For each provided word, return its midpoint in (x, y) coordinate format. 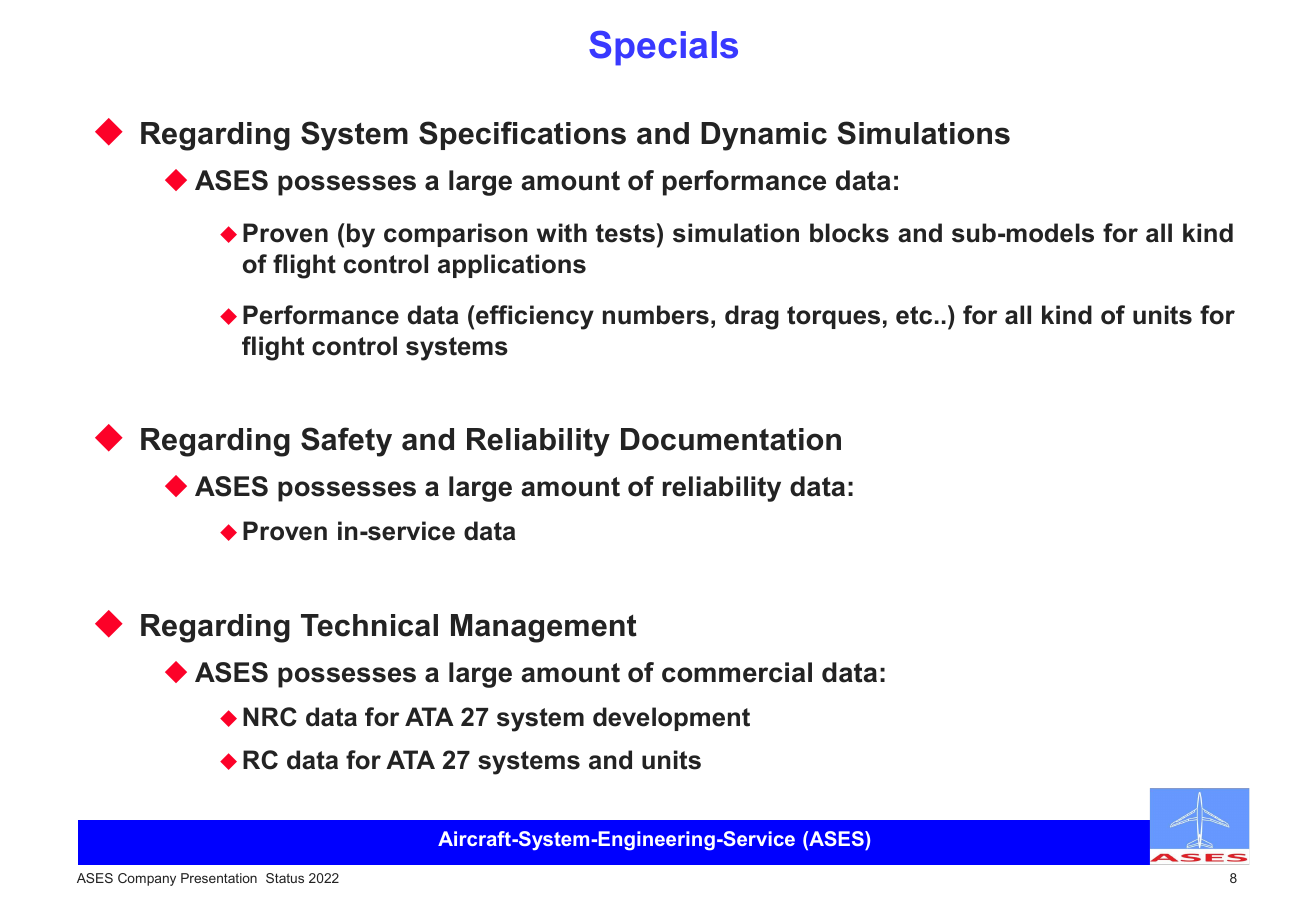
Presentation (219, 878)
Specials (663, 48)
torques (833, 317)
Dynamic (764, 136)
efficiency (534, 317)
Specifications (522, 135)
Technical (369, 625)
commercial (737, 672)
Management (544, 628)
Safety (346, 442)
